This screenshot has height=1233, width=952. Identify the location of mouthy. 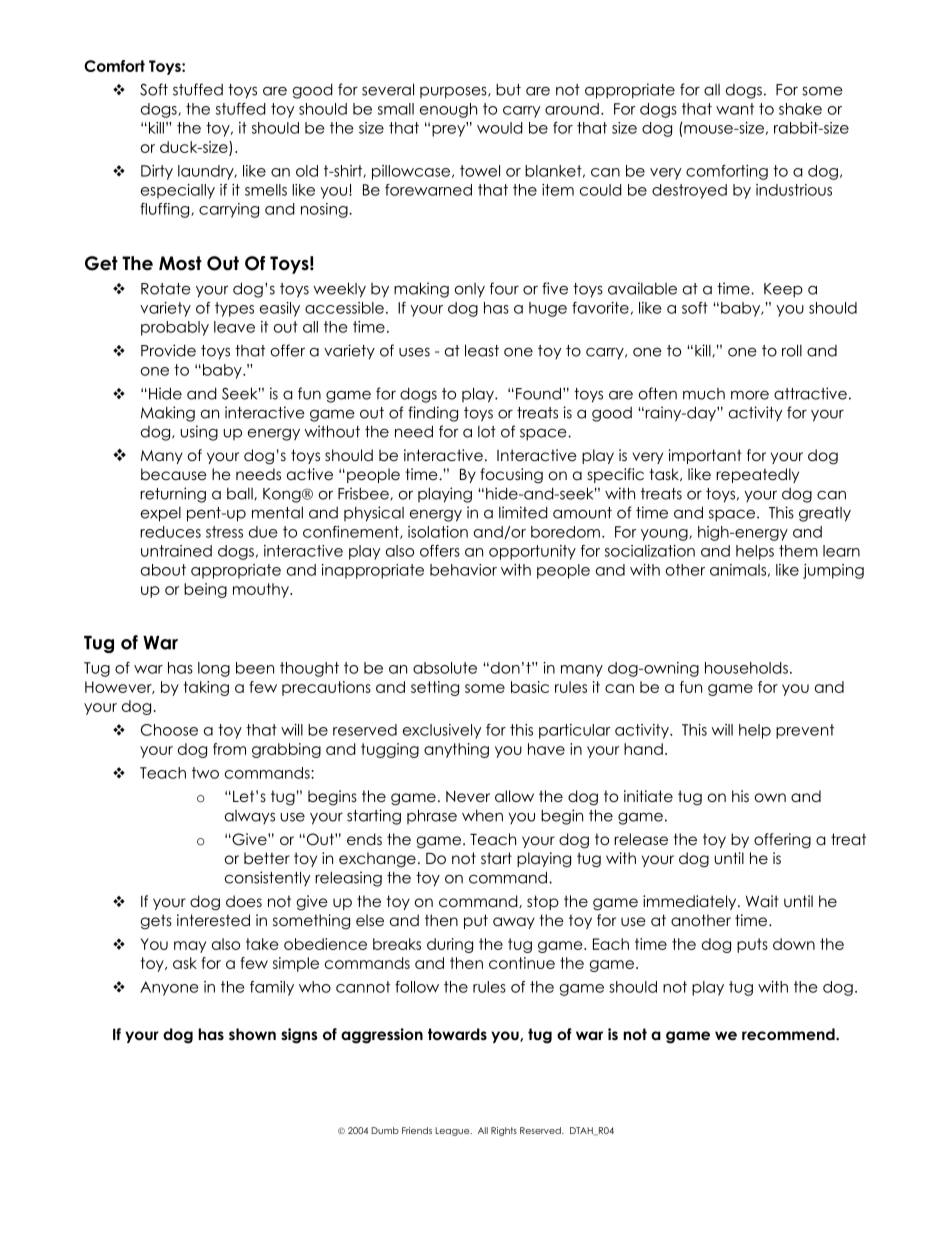
(262, 590).
